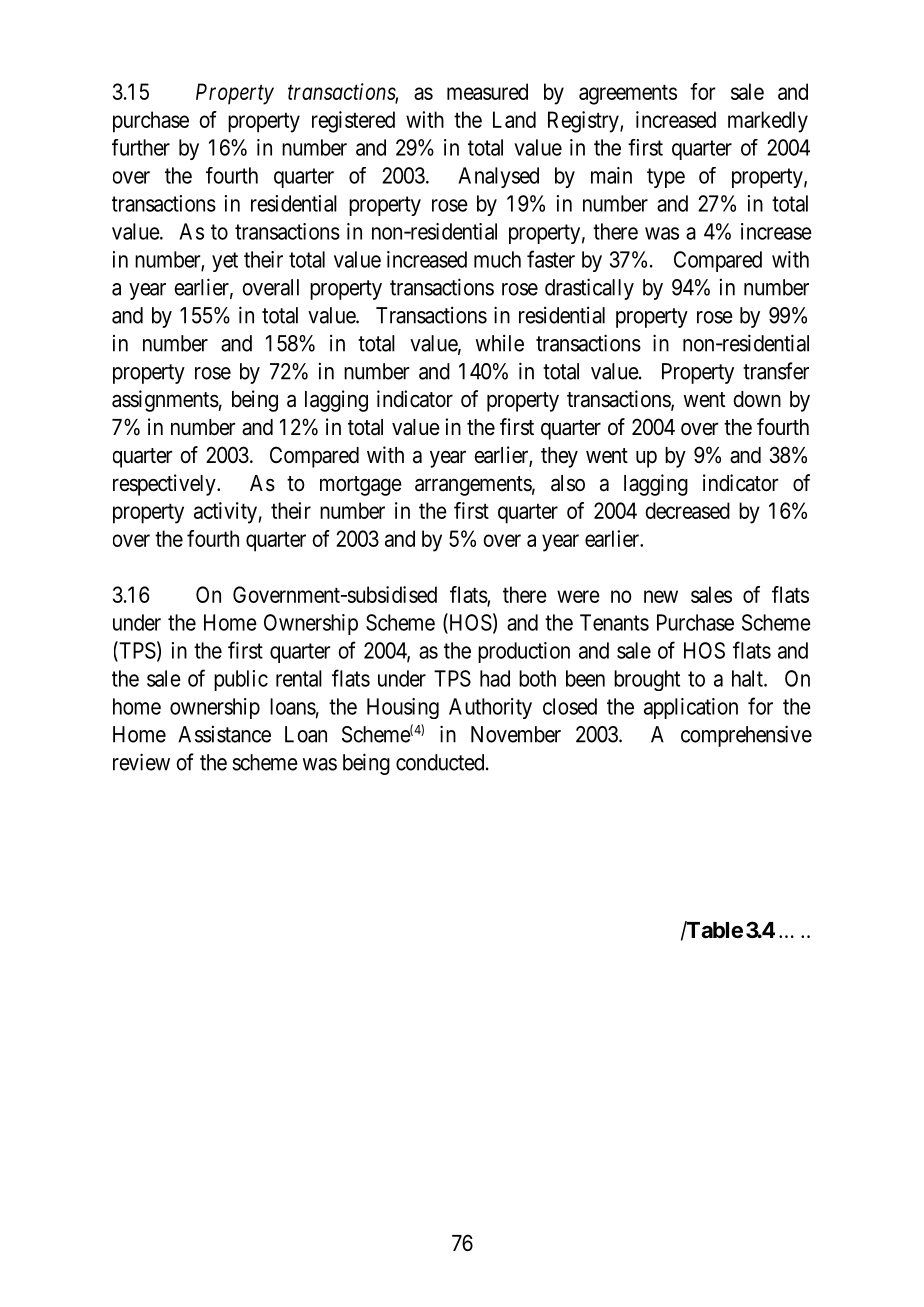  What do you see at coordinates (241, 680) in the image?
I see `public` at bounding box center [241, 680].
